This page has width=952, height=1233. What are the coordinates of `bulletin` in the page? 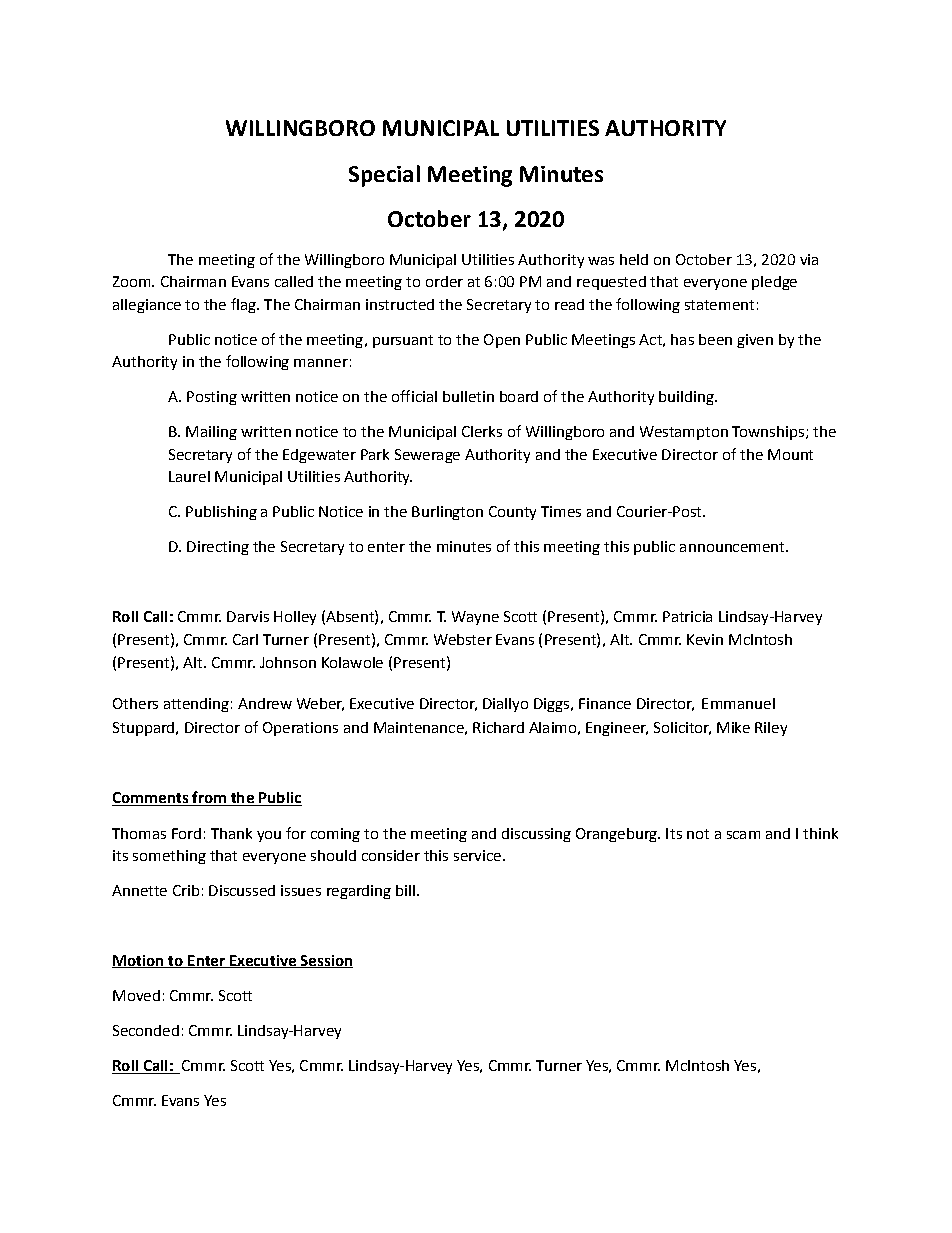 It's located at (468, 396).
